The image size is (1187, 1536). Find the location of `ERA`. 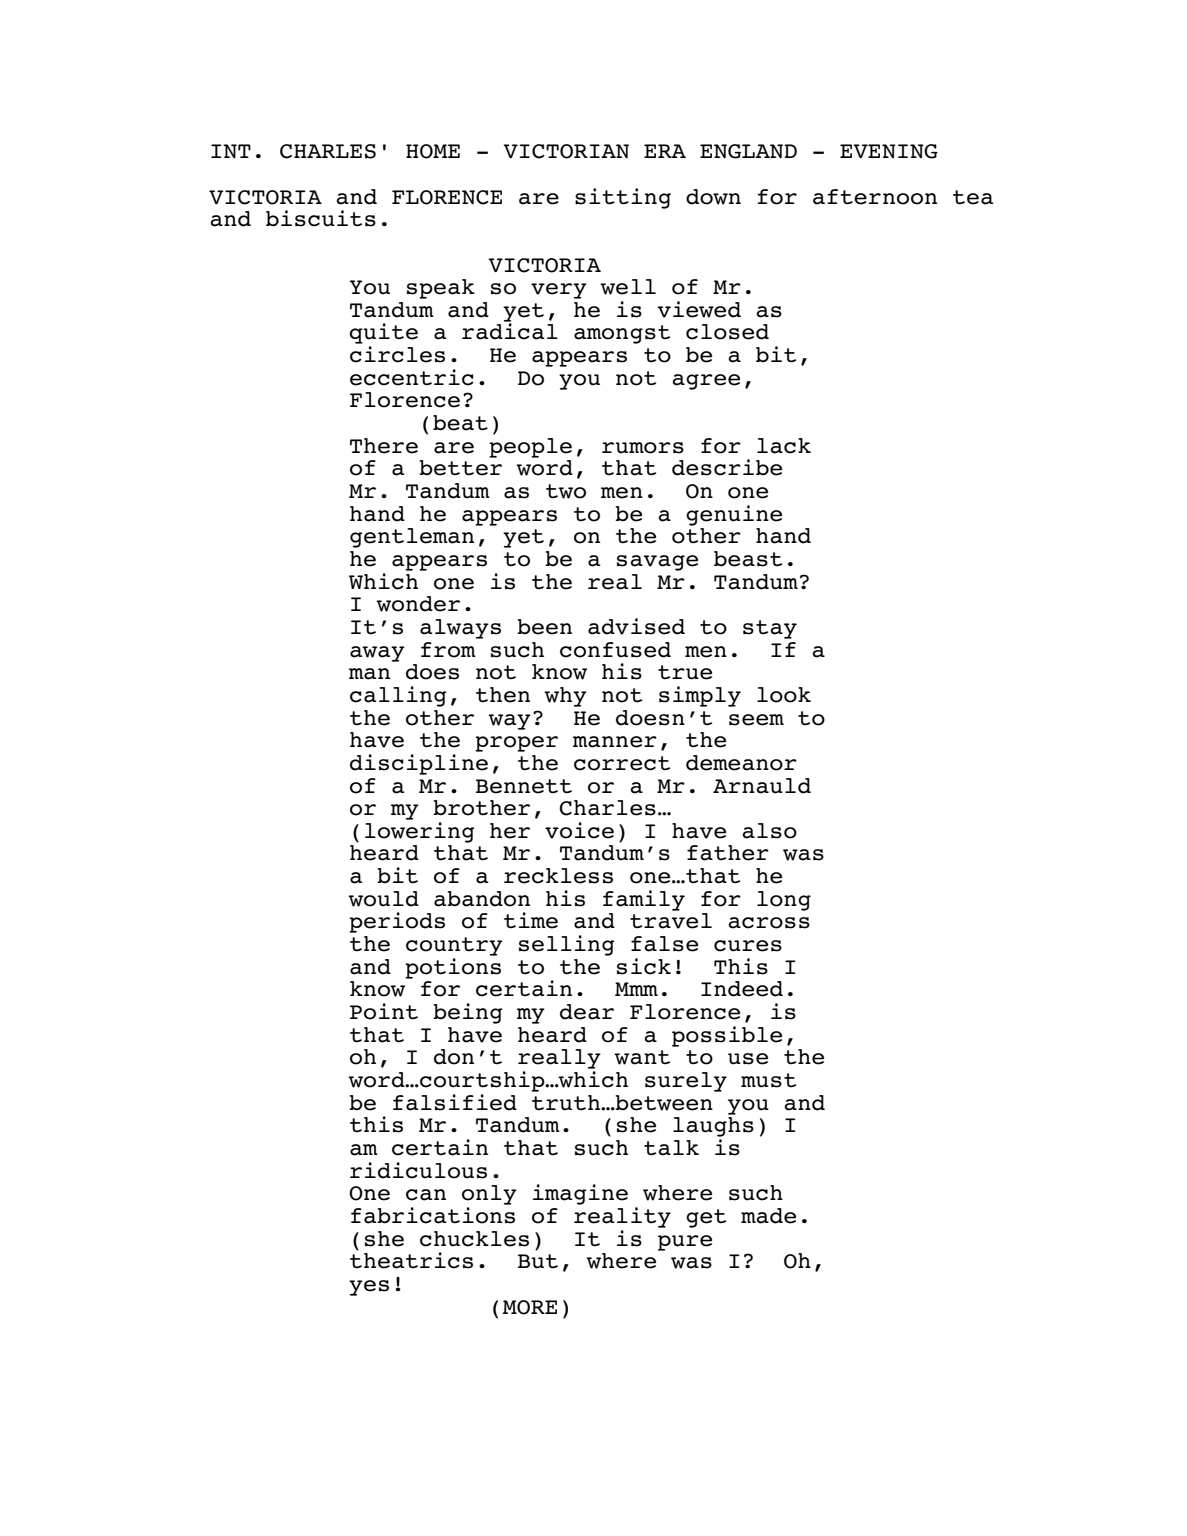

ERA is located at coordinates (665, 151).
